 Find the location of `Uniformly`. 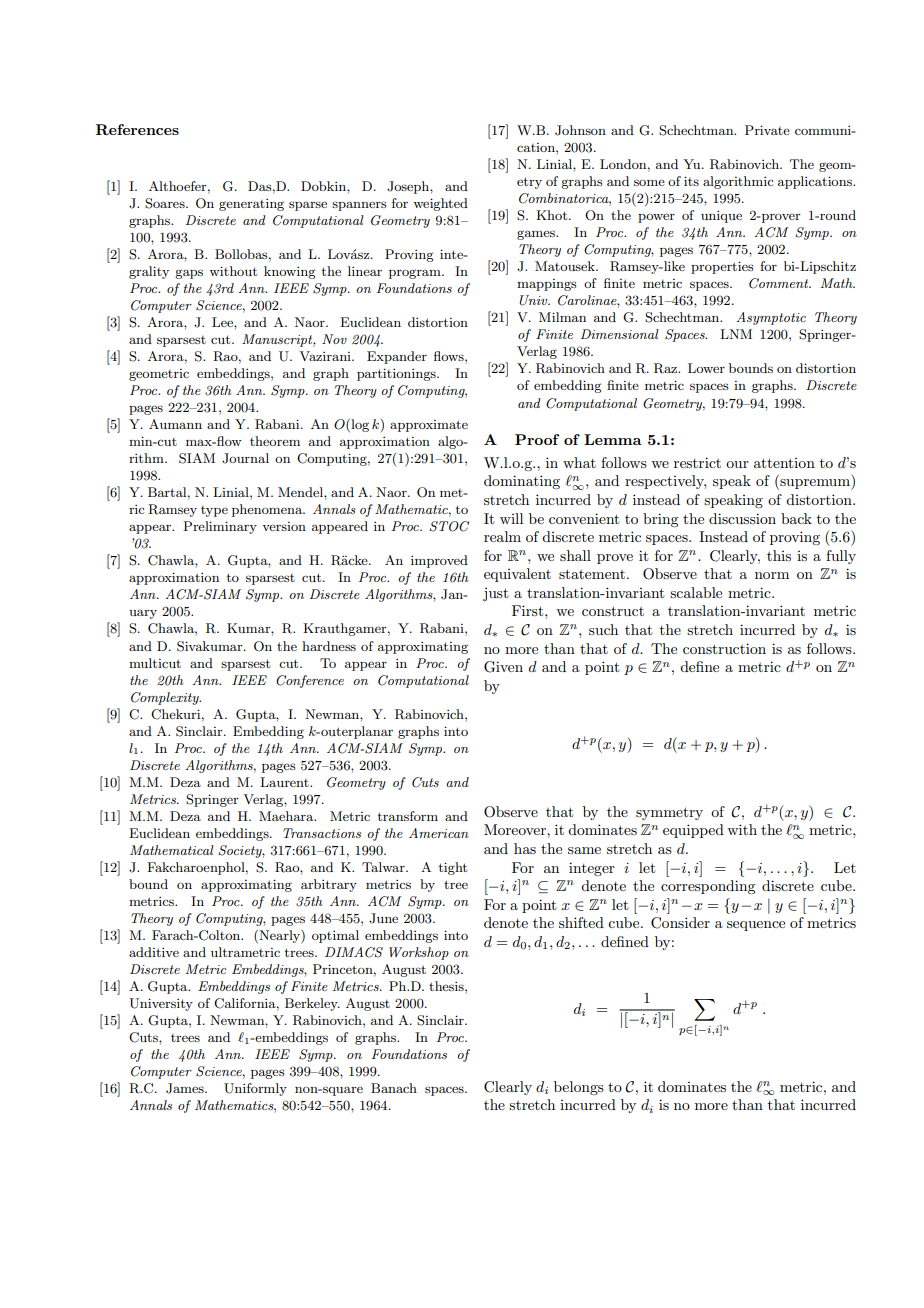

Uniformly is located at coordinates (255, 1089).
